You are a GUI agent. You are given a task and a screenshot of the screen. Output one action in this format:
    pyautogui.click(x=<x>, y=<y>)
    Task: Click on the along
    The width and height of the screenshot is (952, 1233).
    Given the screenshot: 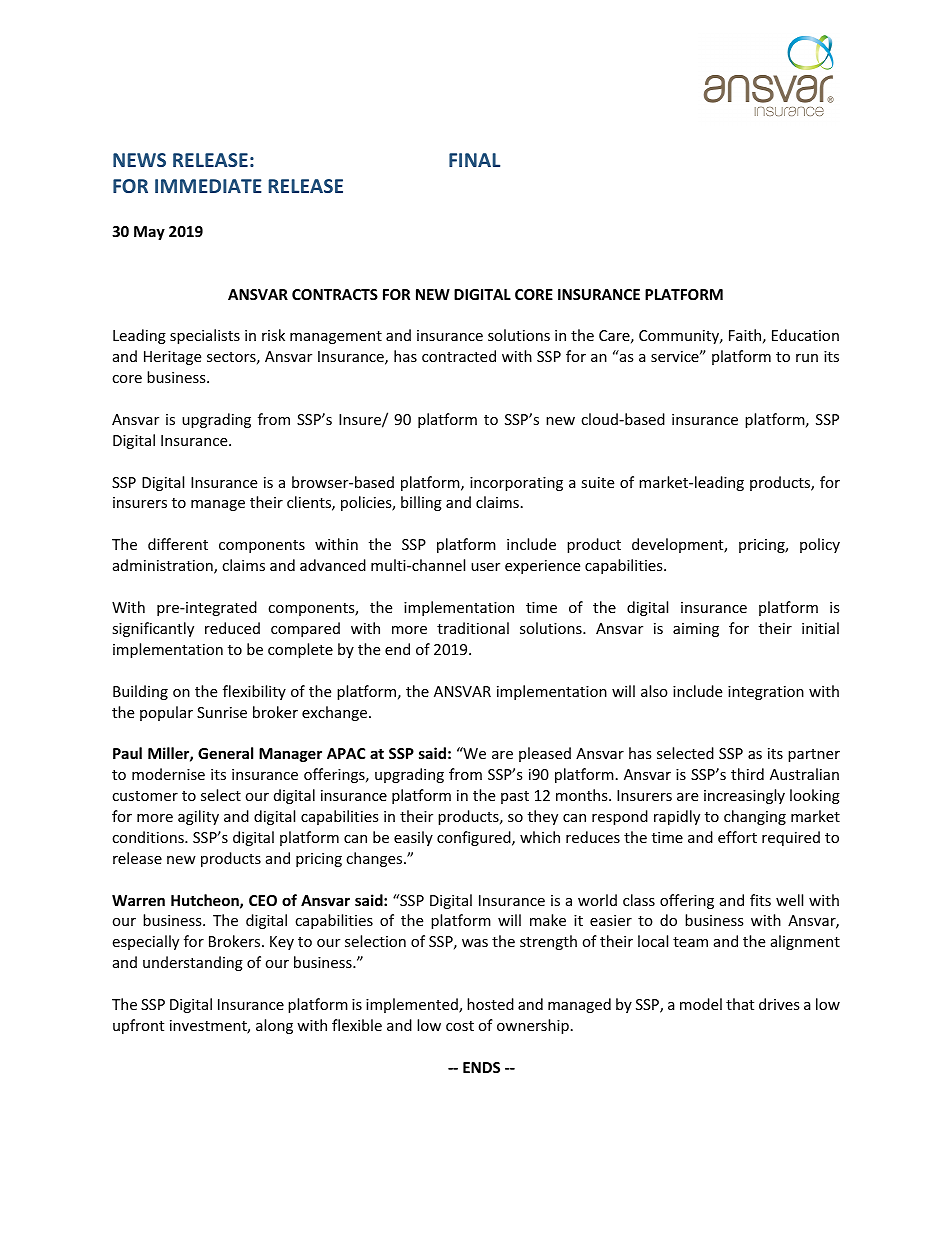 What is the action you would take?
    pyautogui.click(x=274, y=1026)
